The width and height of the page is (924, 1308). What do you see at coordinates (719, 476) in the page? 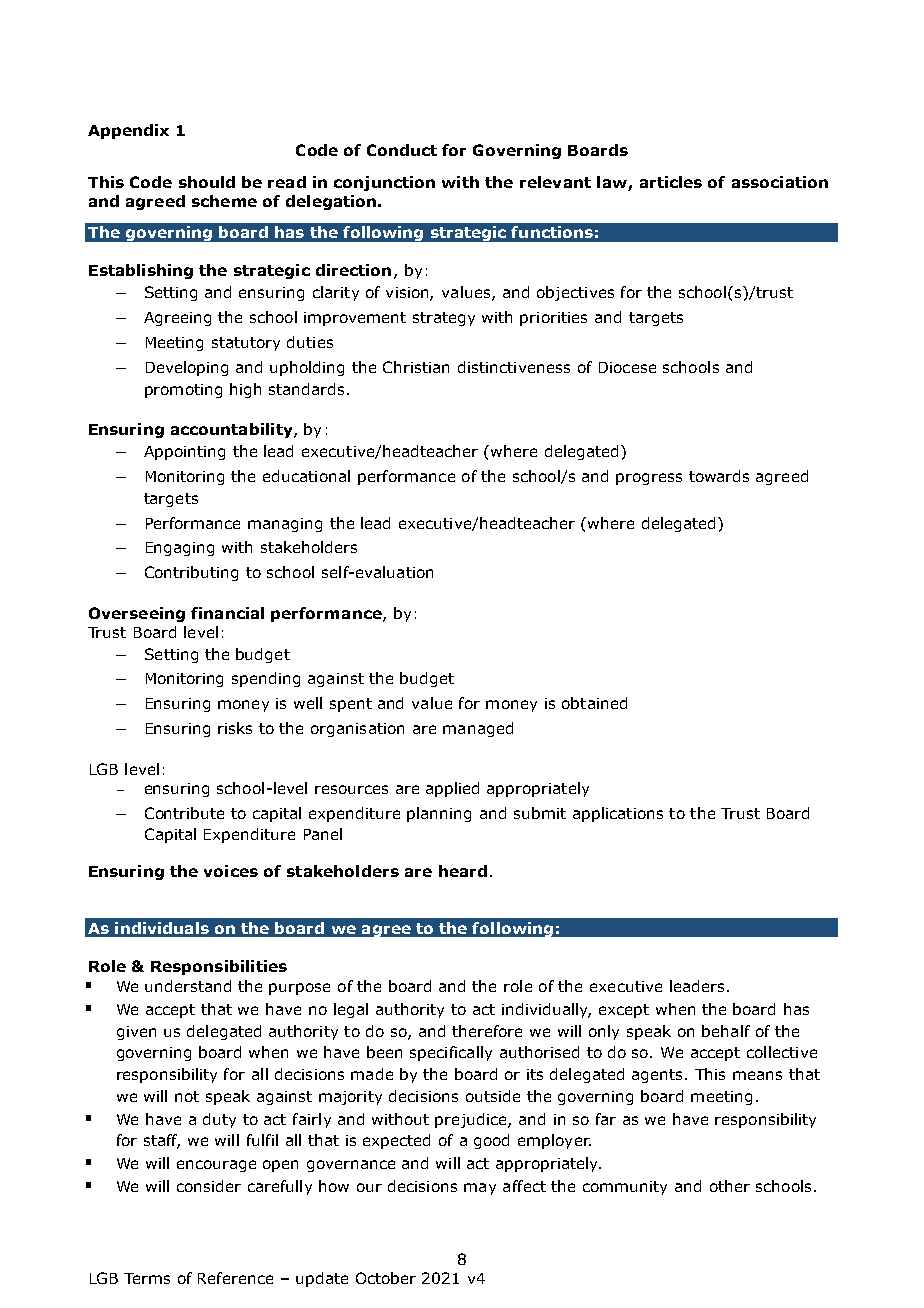
I see `towards` at bounding box center [719, 476].
